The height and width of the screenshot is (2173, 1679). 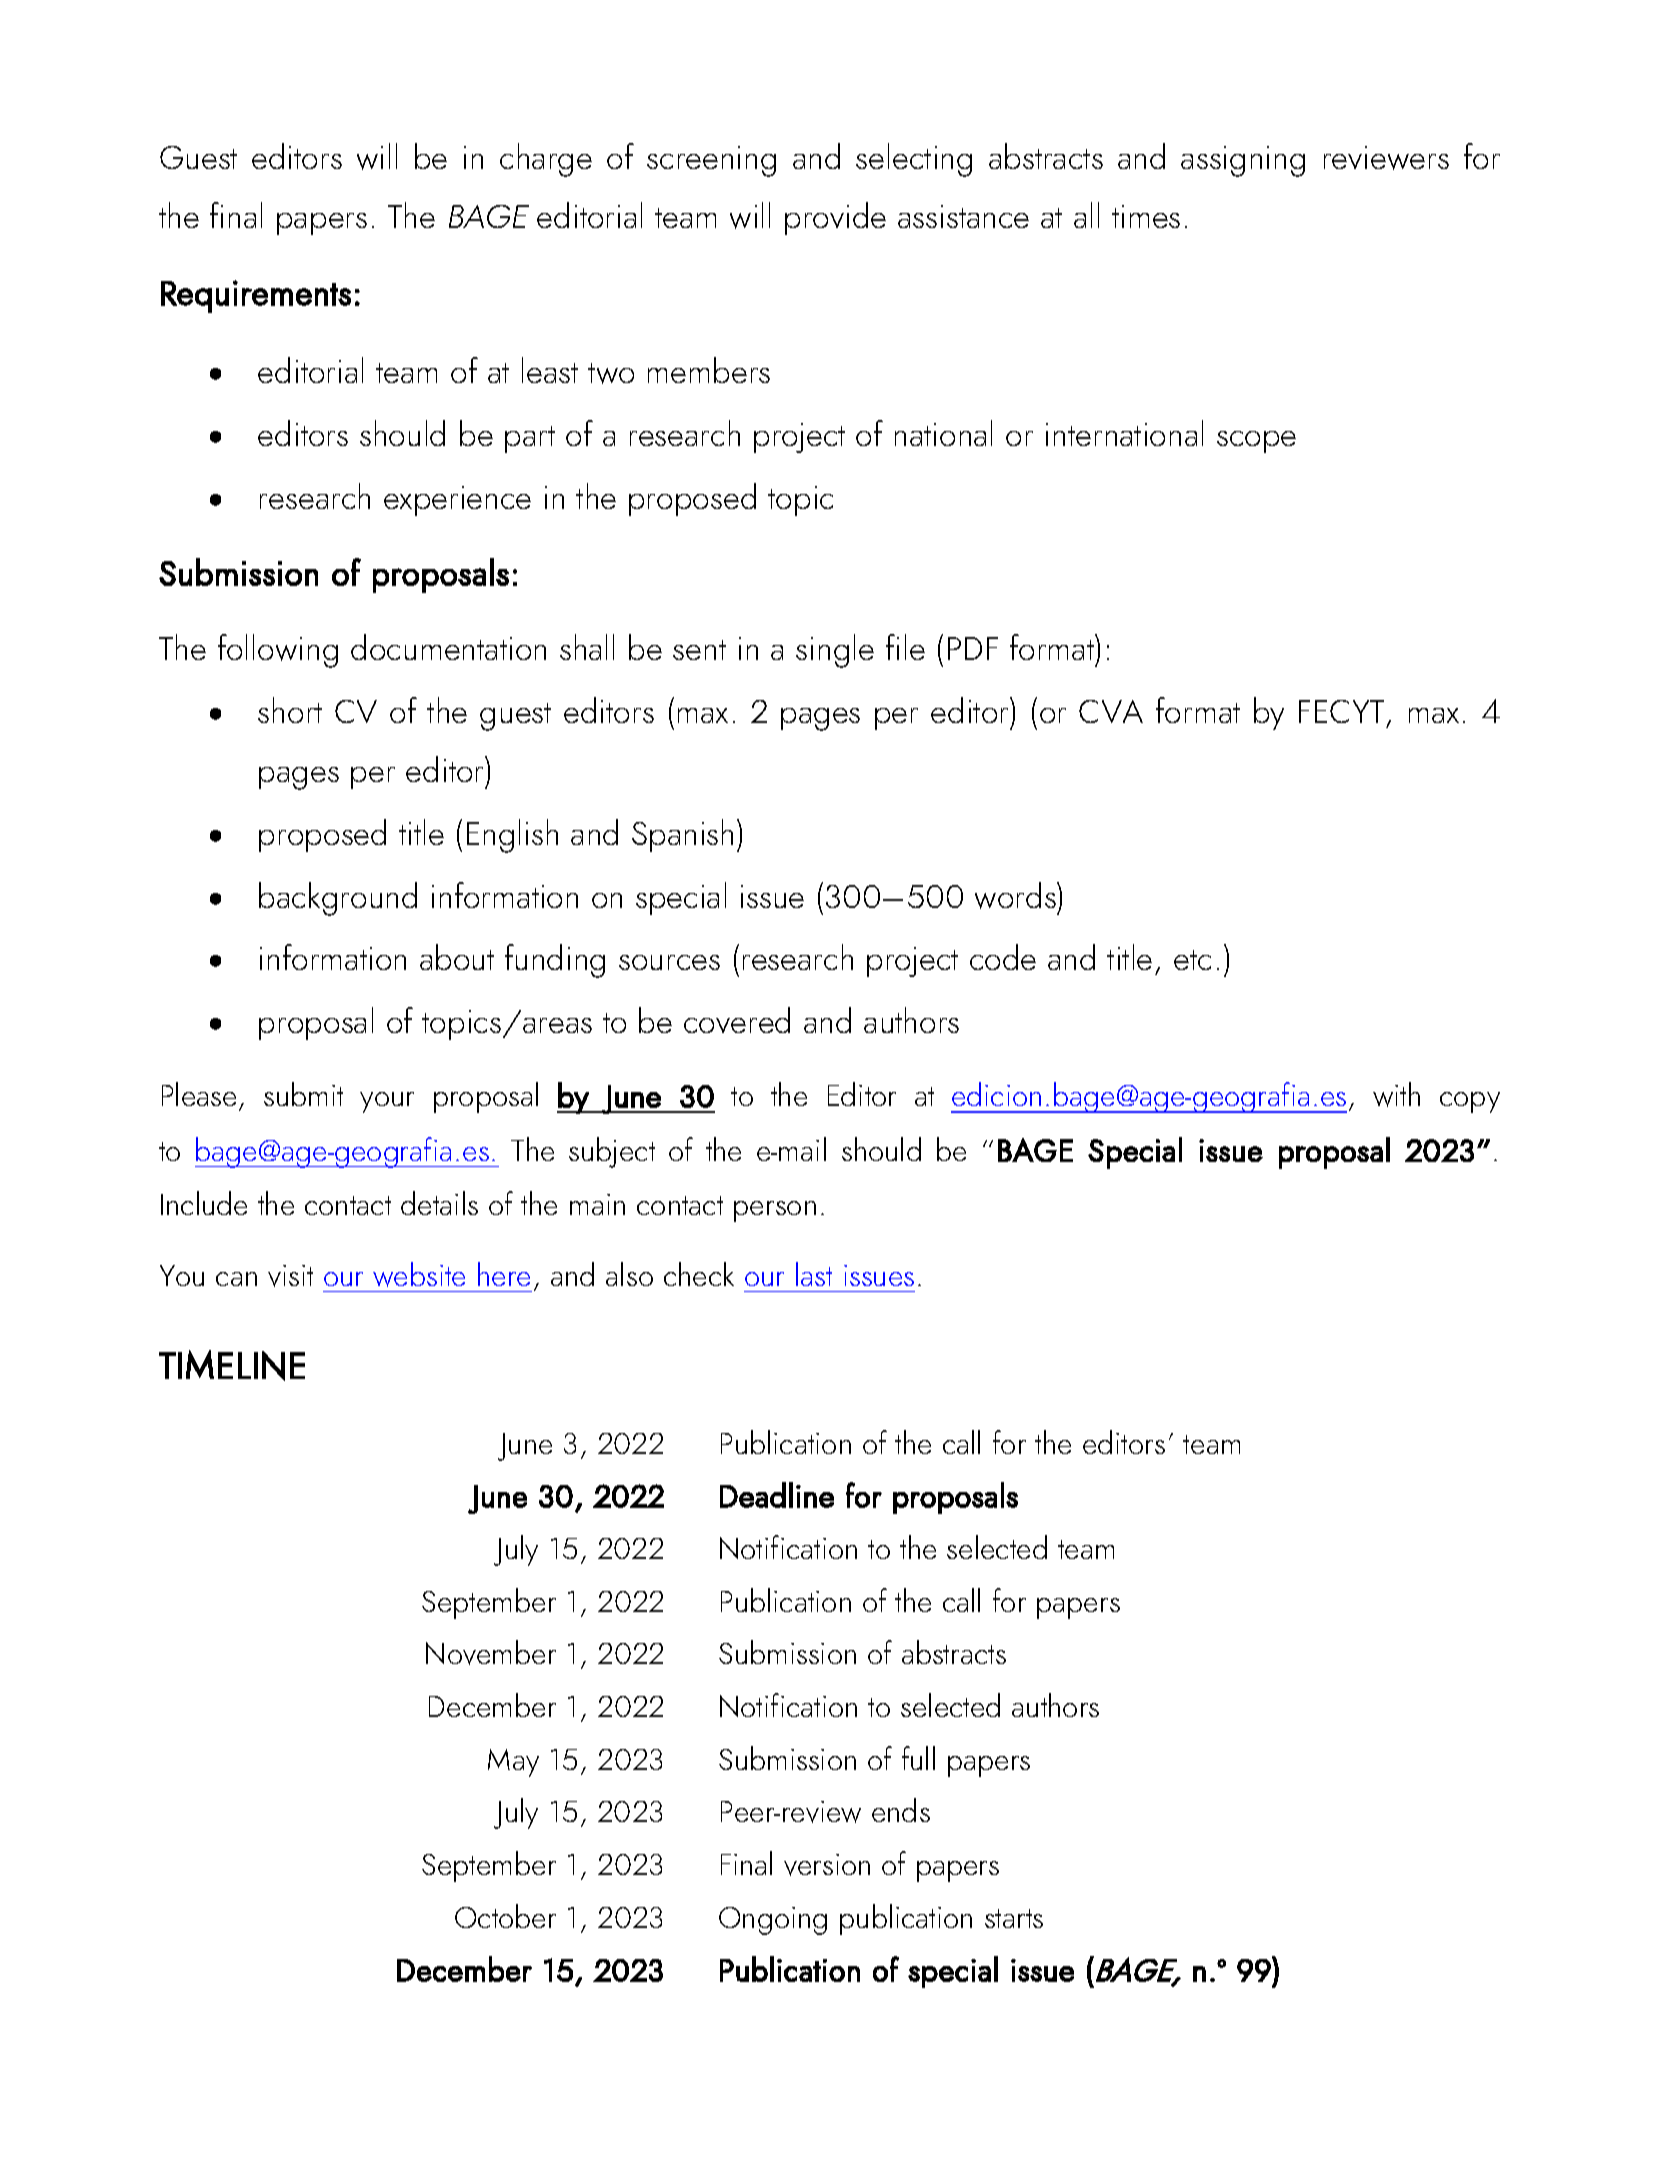 What do you see at coordinates (835, 651) in the screenshot?
I see `single` at bounding box center [835, 651].
